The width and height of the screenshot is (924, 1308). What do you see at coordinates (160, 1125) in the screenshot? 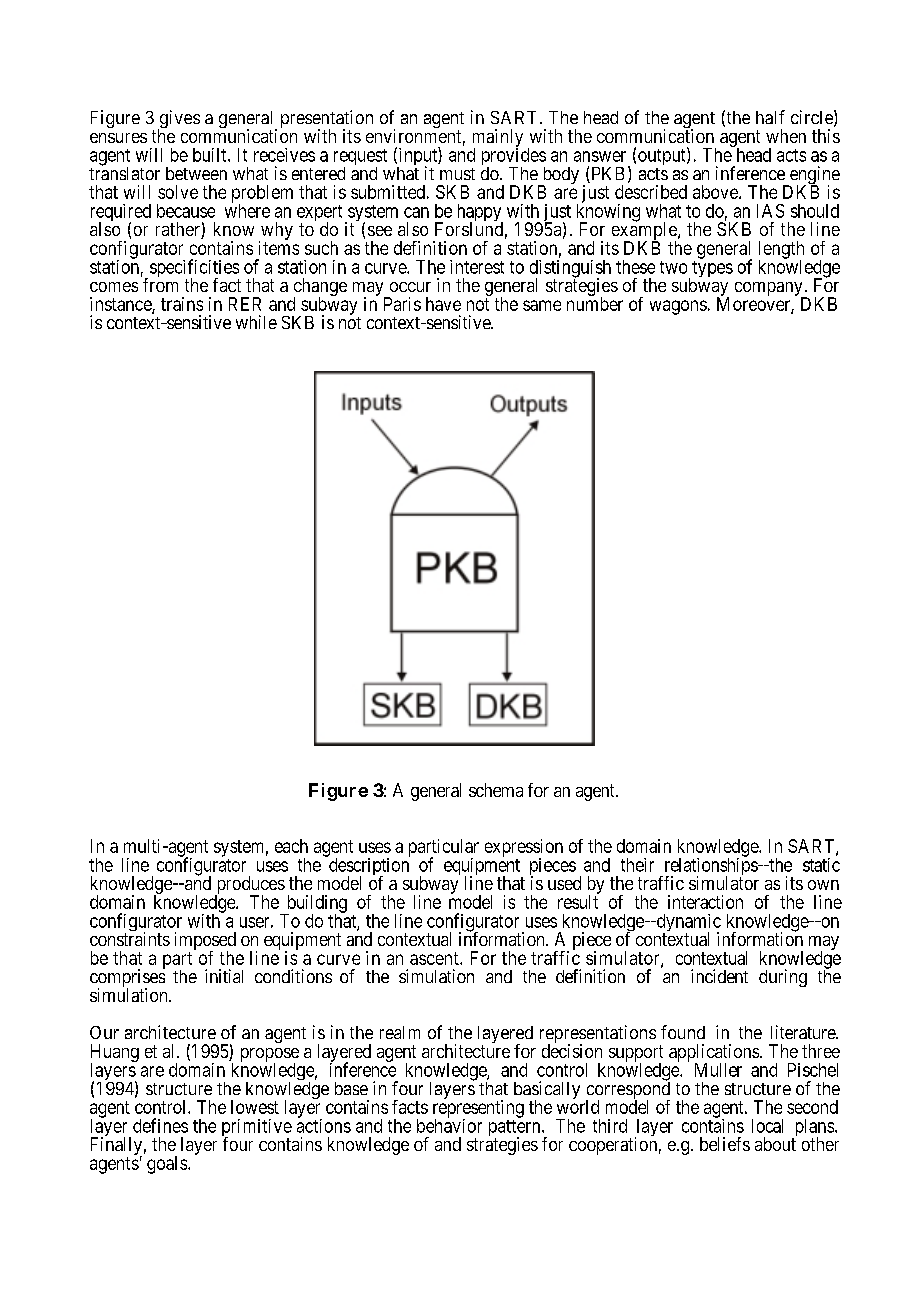
I see `defines` at bounding box center [160, 1125].
